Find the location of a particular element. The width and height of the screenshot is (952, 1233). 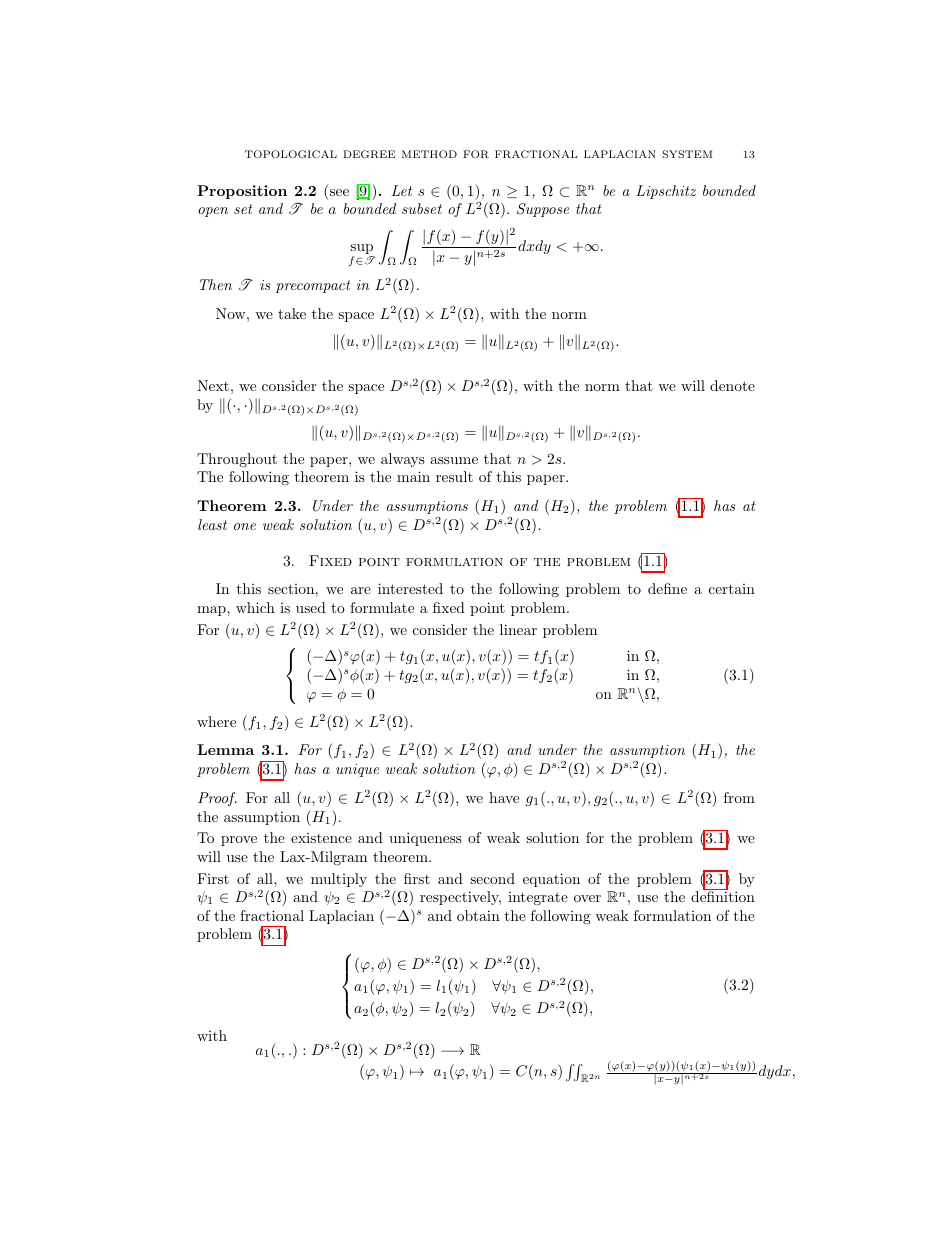

denote is located at coordinates (732, 385).
